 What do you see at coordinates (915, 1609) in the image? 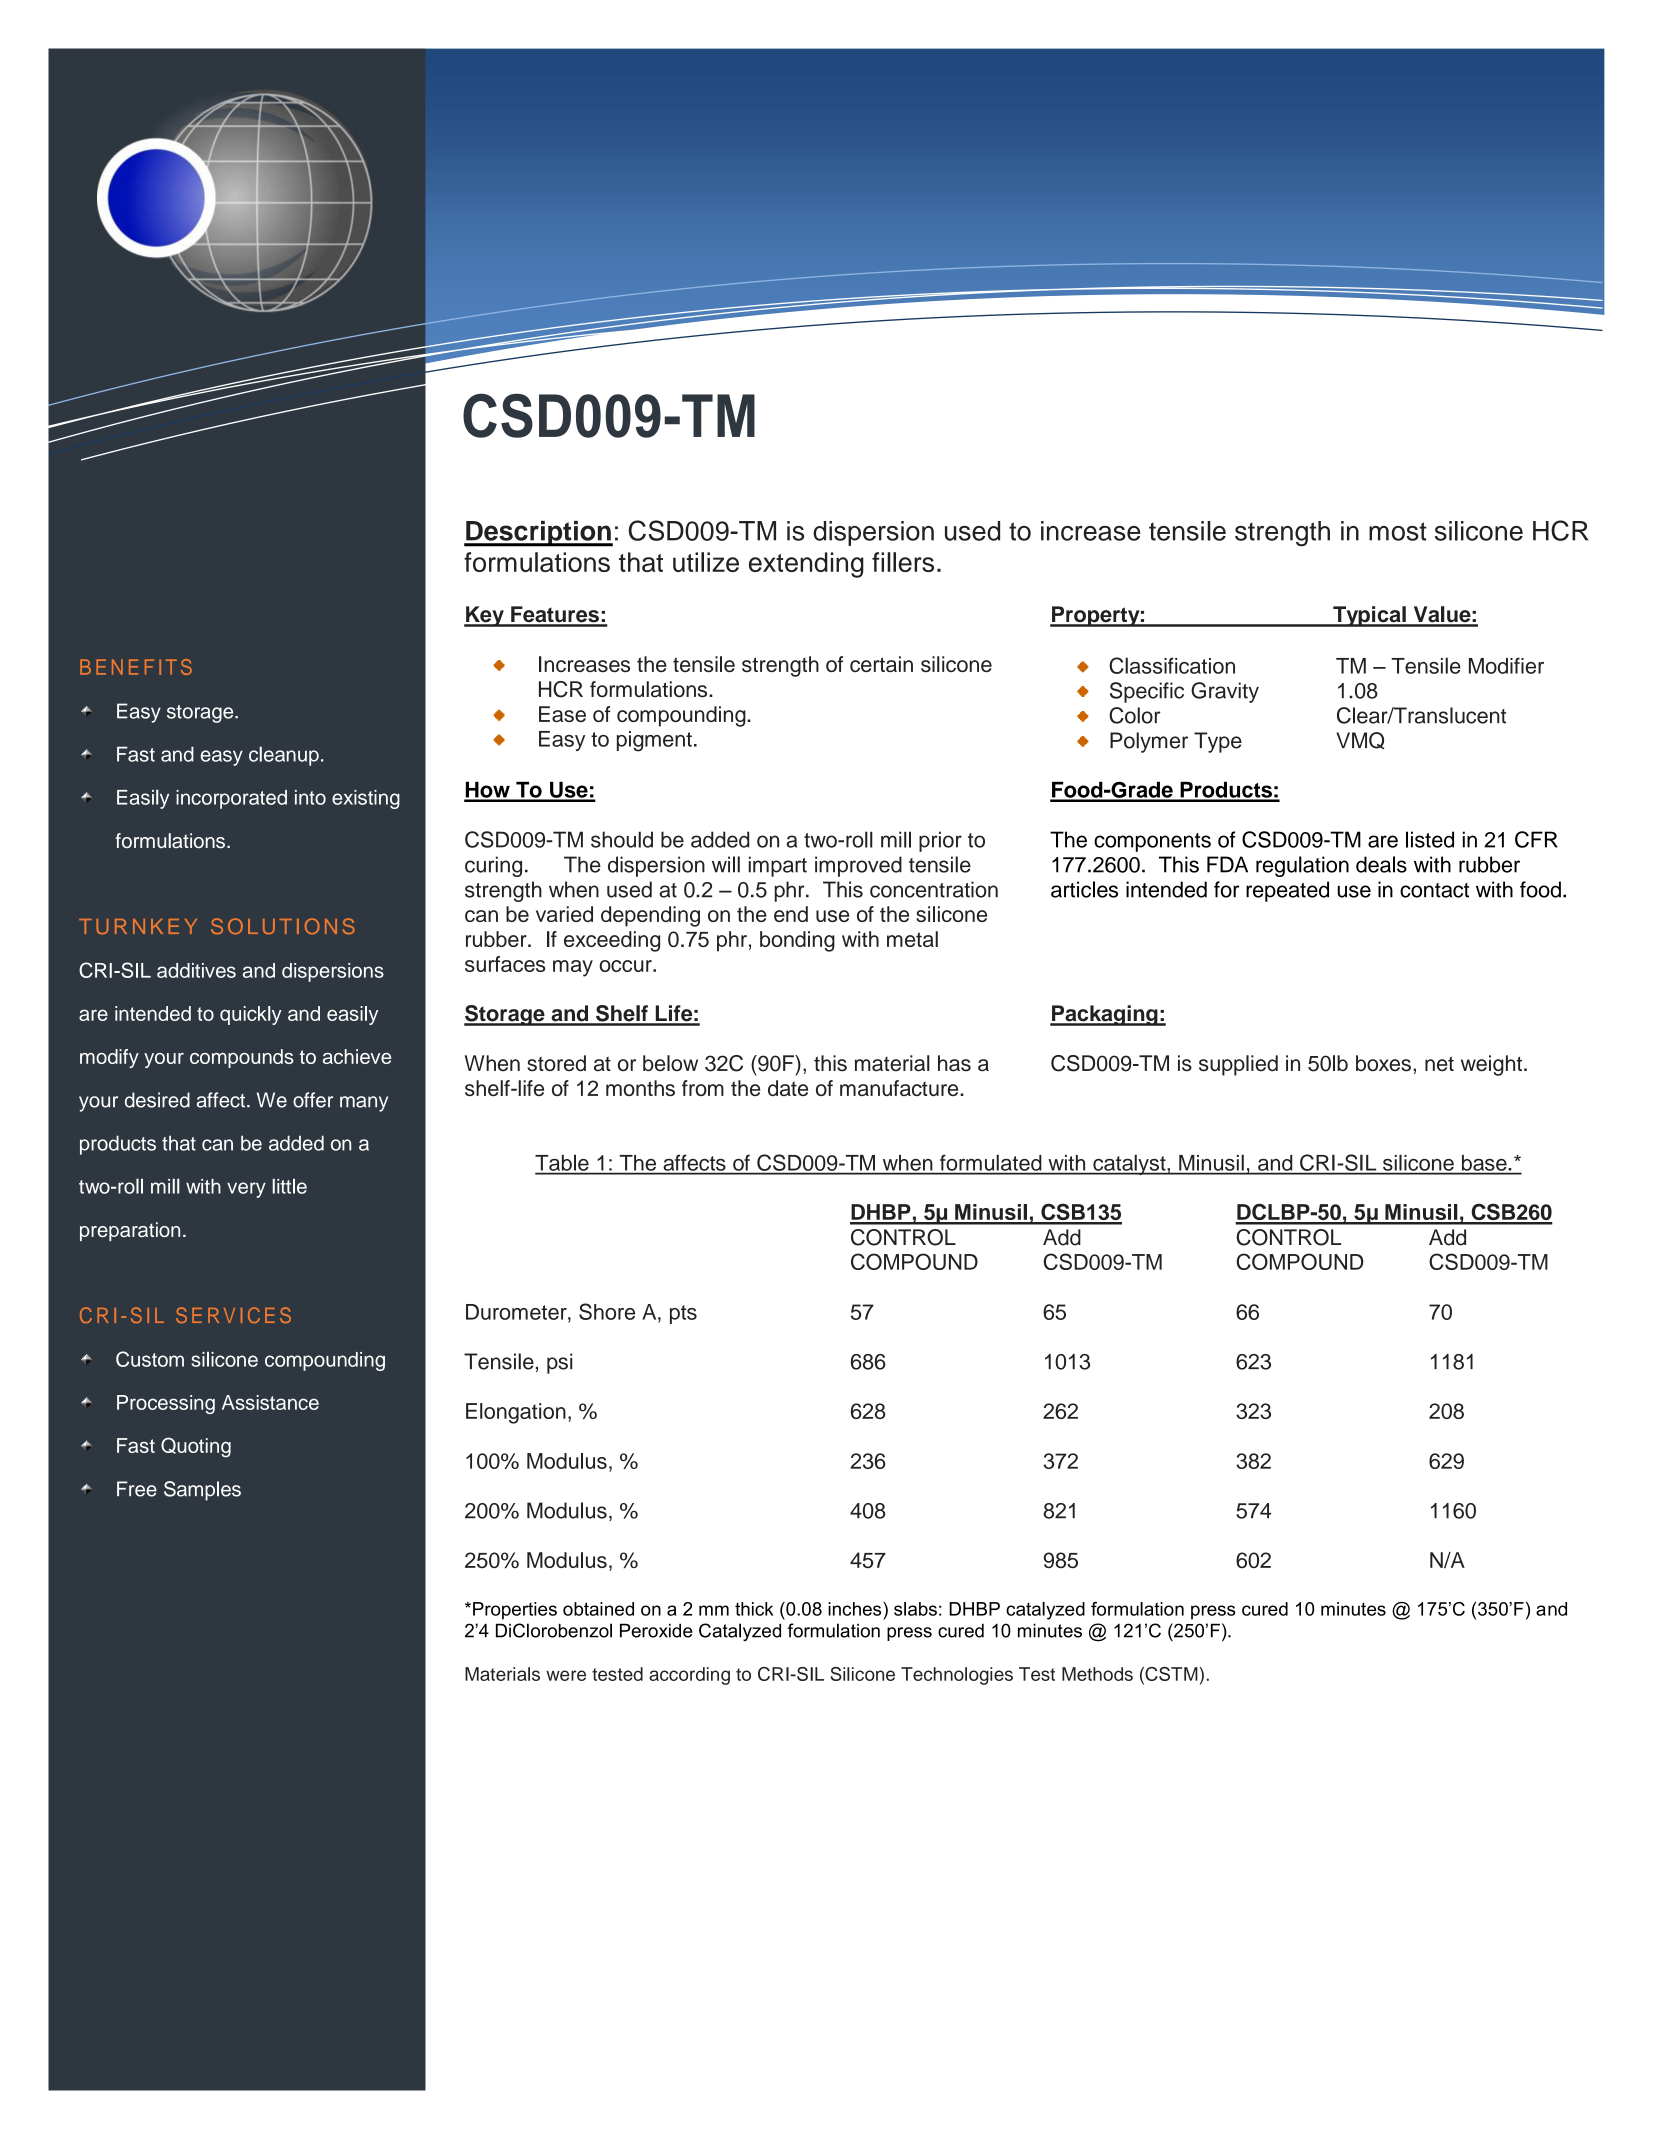
I see `slabs` at bounding box center [915, 1609].
